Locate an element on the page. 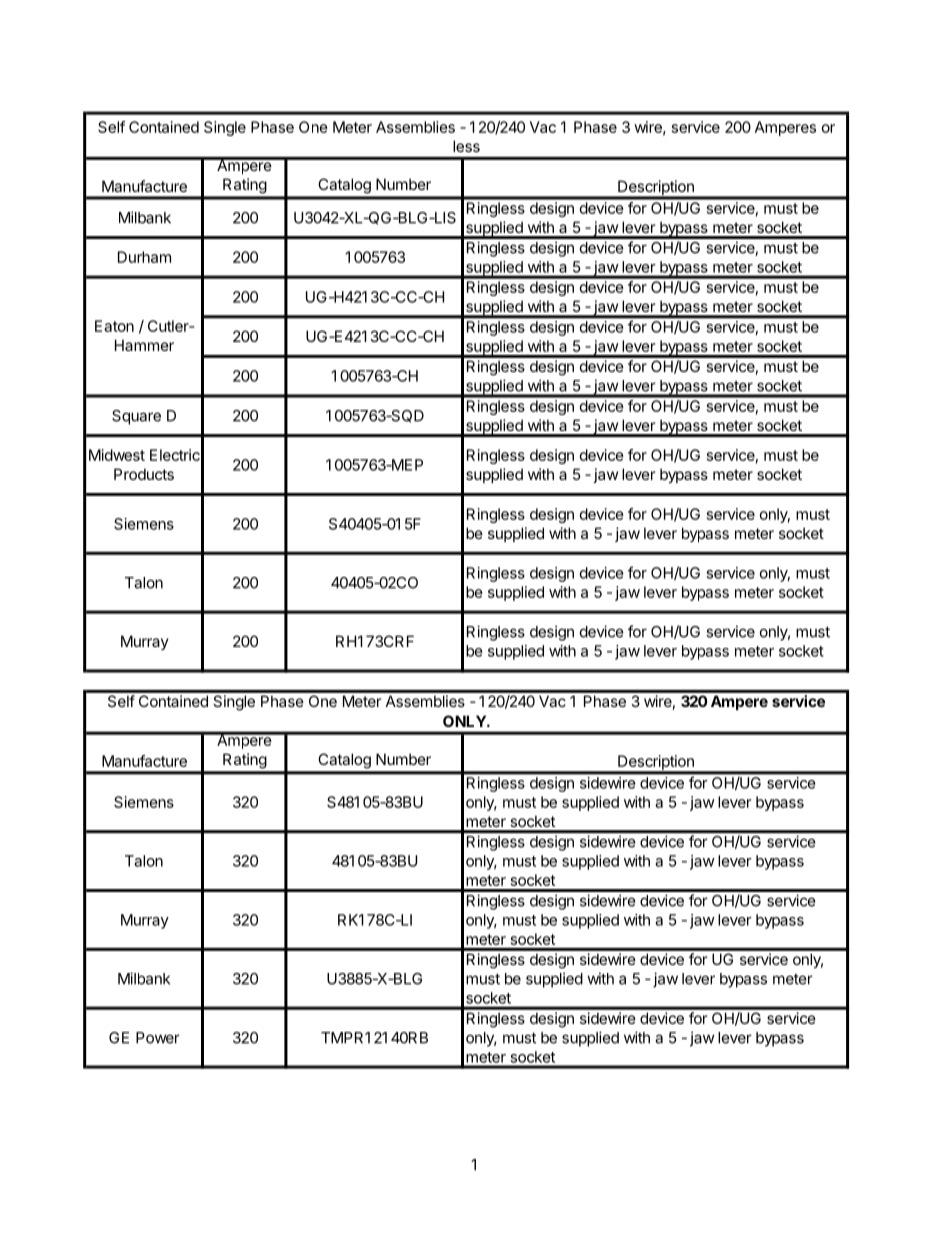 Image resolution: width=952 pixels, height=1233 pixels. Durham is located at coordinates (144, 257).
